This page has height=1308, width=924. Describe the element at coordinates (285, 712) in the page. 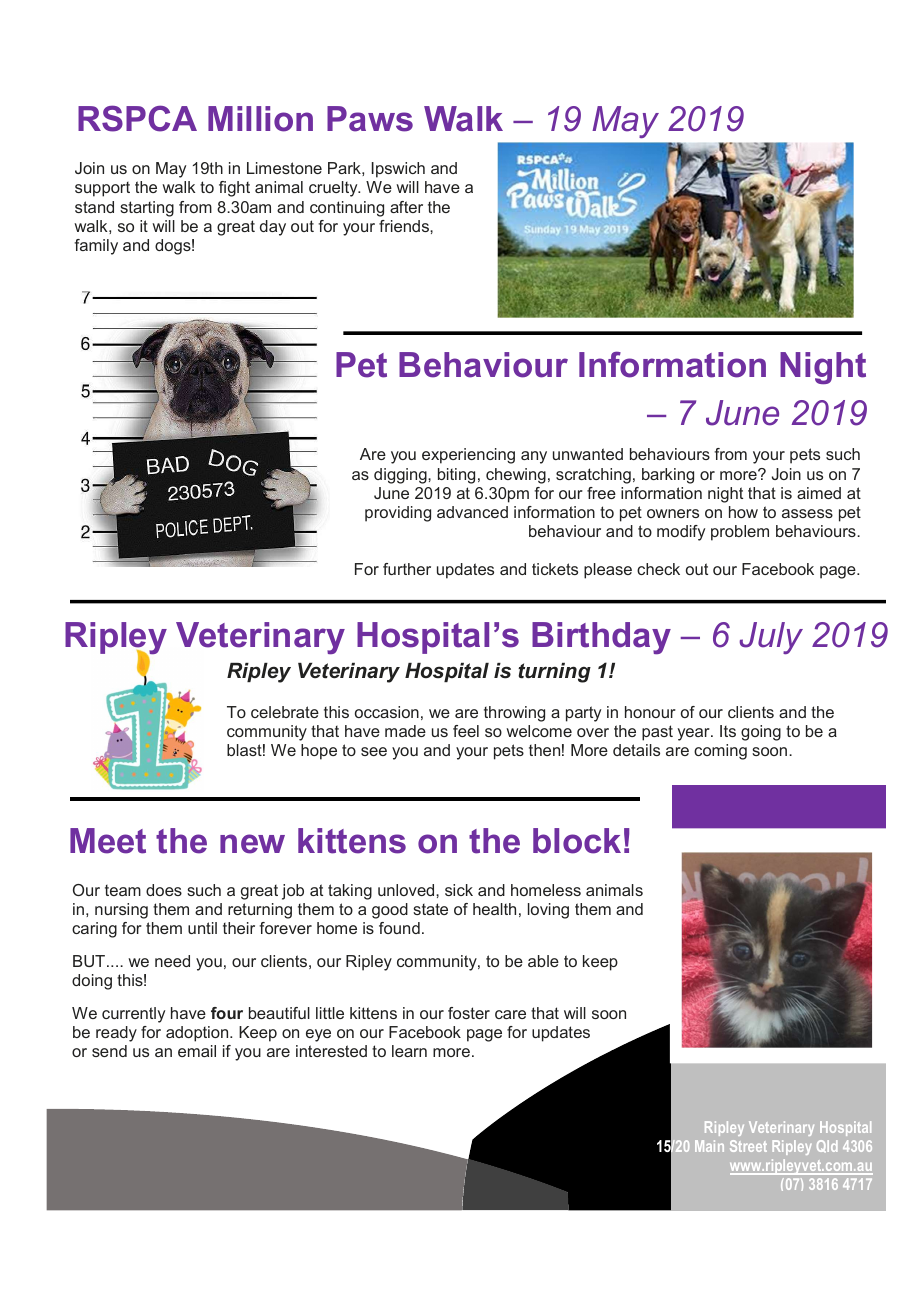

I see `celebrate` at that location.
